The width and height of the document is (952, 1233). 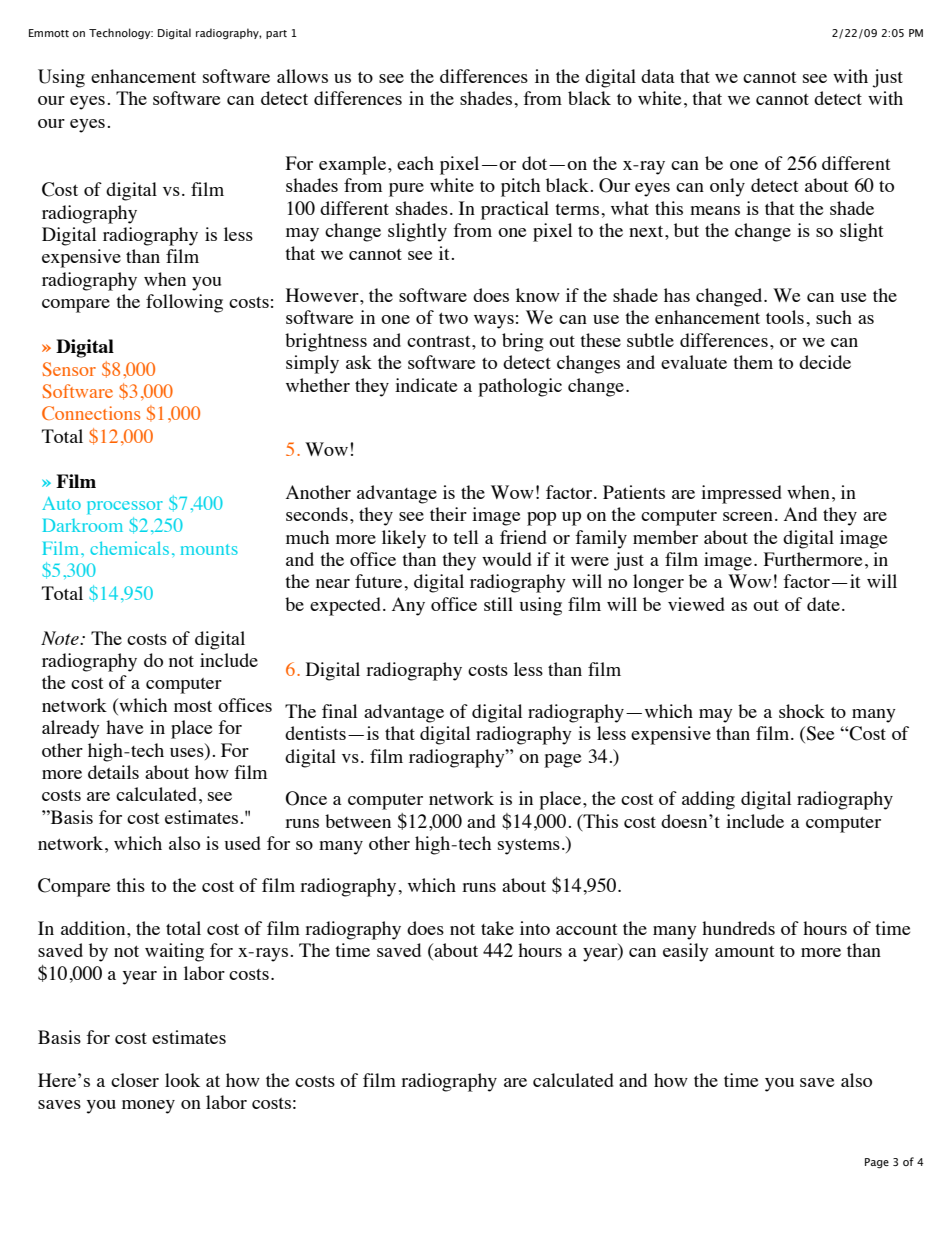 What do you see at coordinates (91, 413) in the document?
I see `Connections` at bounding box center [91, 413].
